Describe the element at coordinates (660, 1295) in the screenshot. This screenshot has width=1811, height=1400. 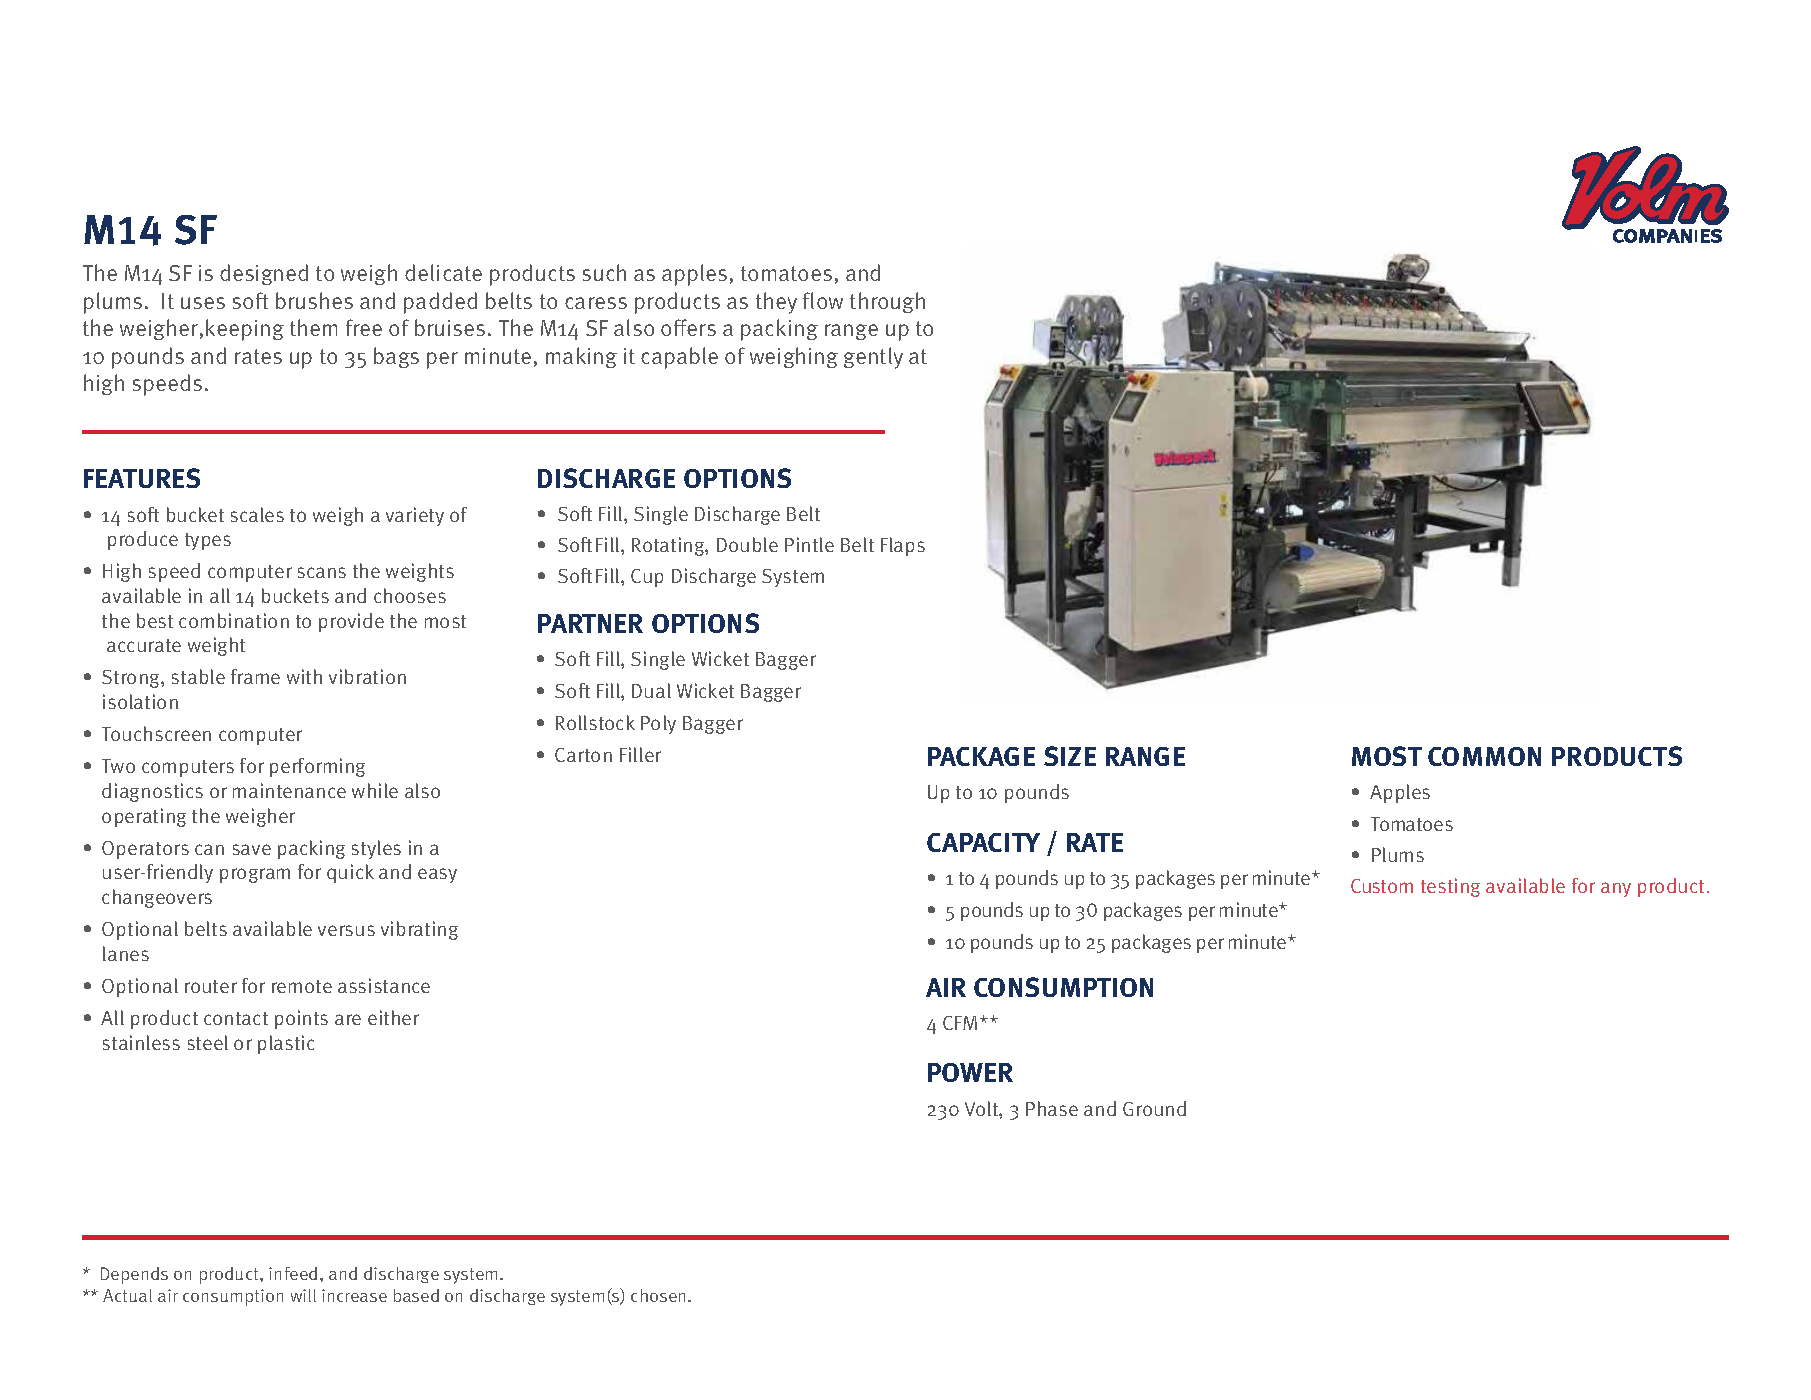
I see `chosen` at that location.
